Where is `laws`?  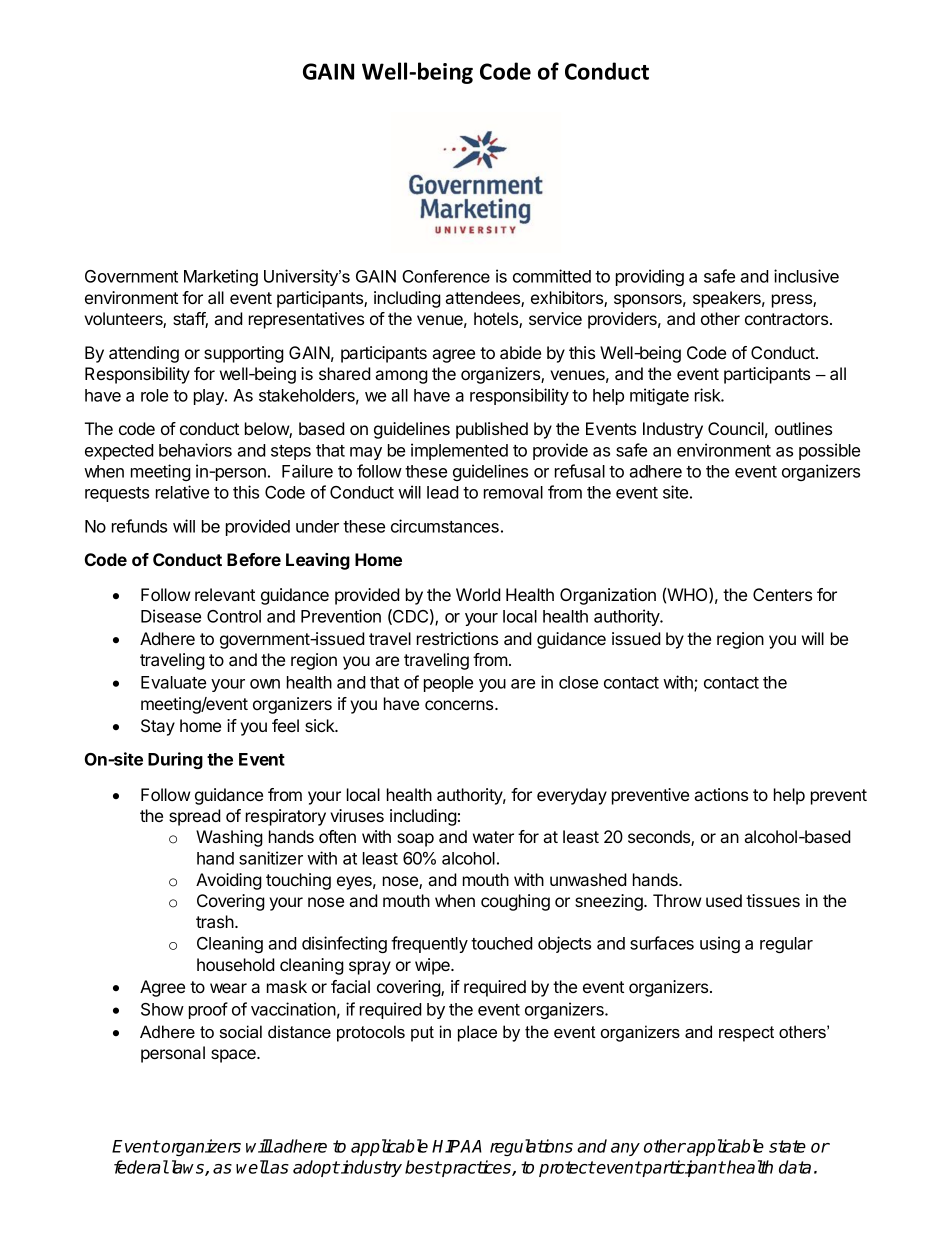
laws is located at coordinates (187, 1168).
